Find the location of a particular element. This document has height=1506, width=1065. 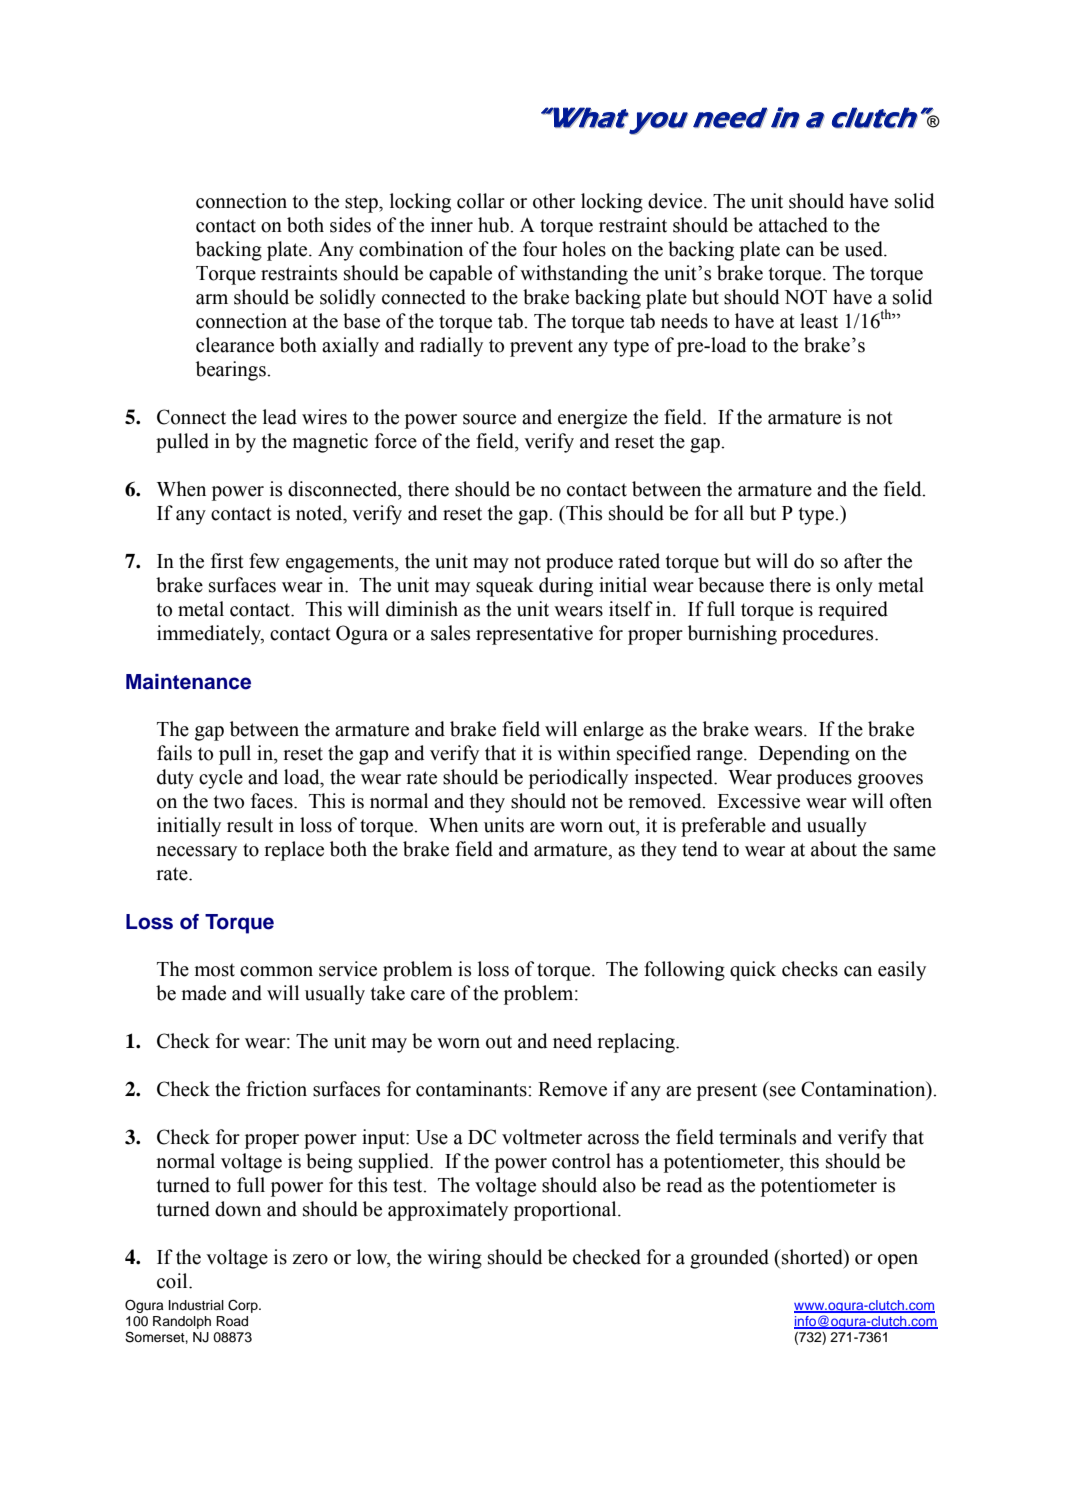

replacing is located at coordinates (637, 1043).
